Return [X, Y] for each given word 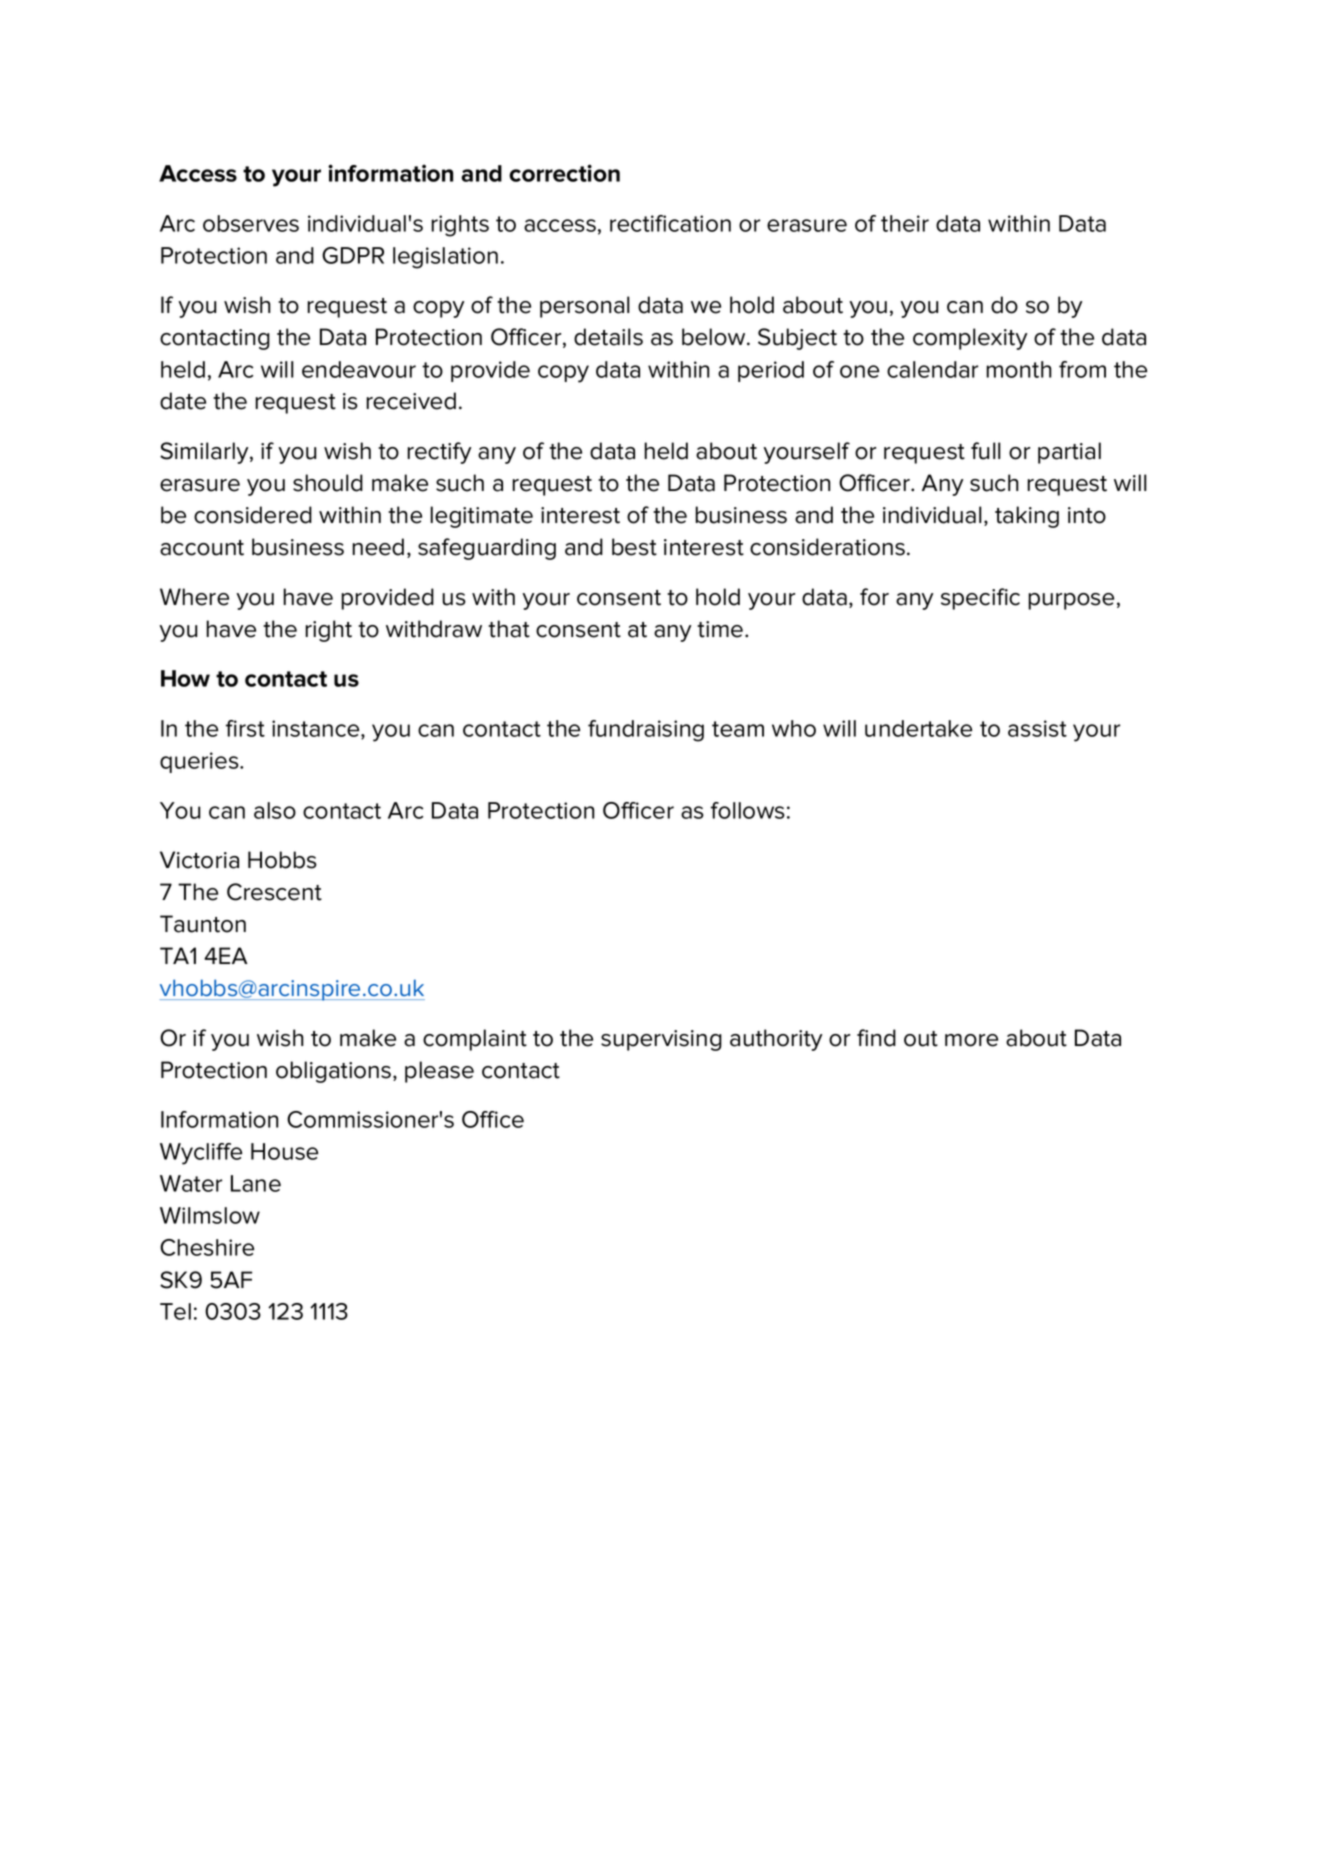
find [876, 1038]
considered [253, 515]
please [439, 1072]
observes [251, 223]
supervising [661, 1040]
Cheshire [207, 1247]
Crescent [274, 892]
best [634, 547]
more [971, 1040]
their [905, 223]
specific [980, 599]
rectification [670, 223]
